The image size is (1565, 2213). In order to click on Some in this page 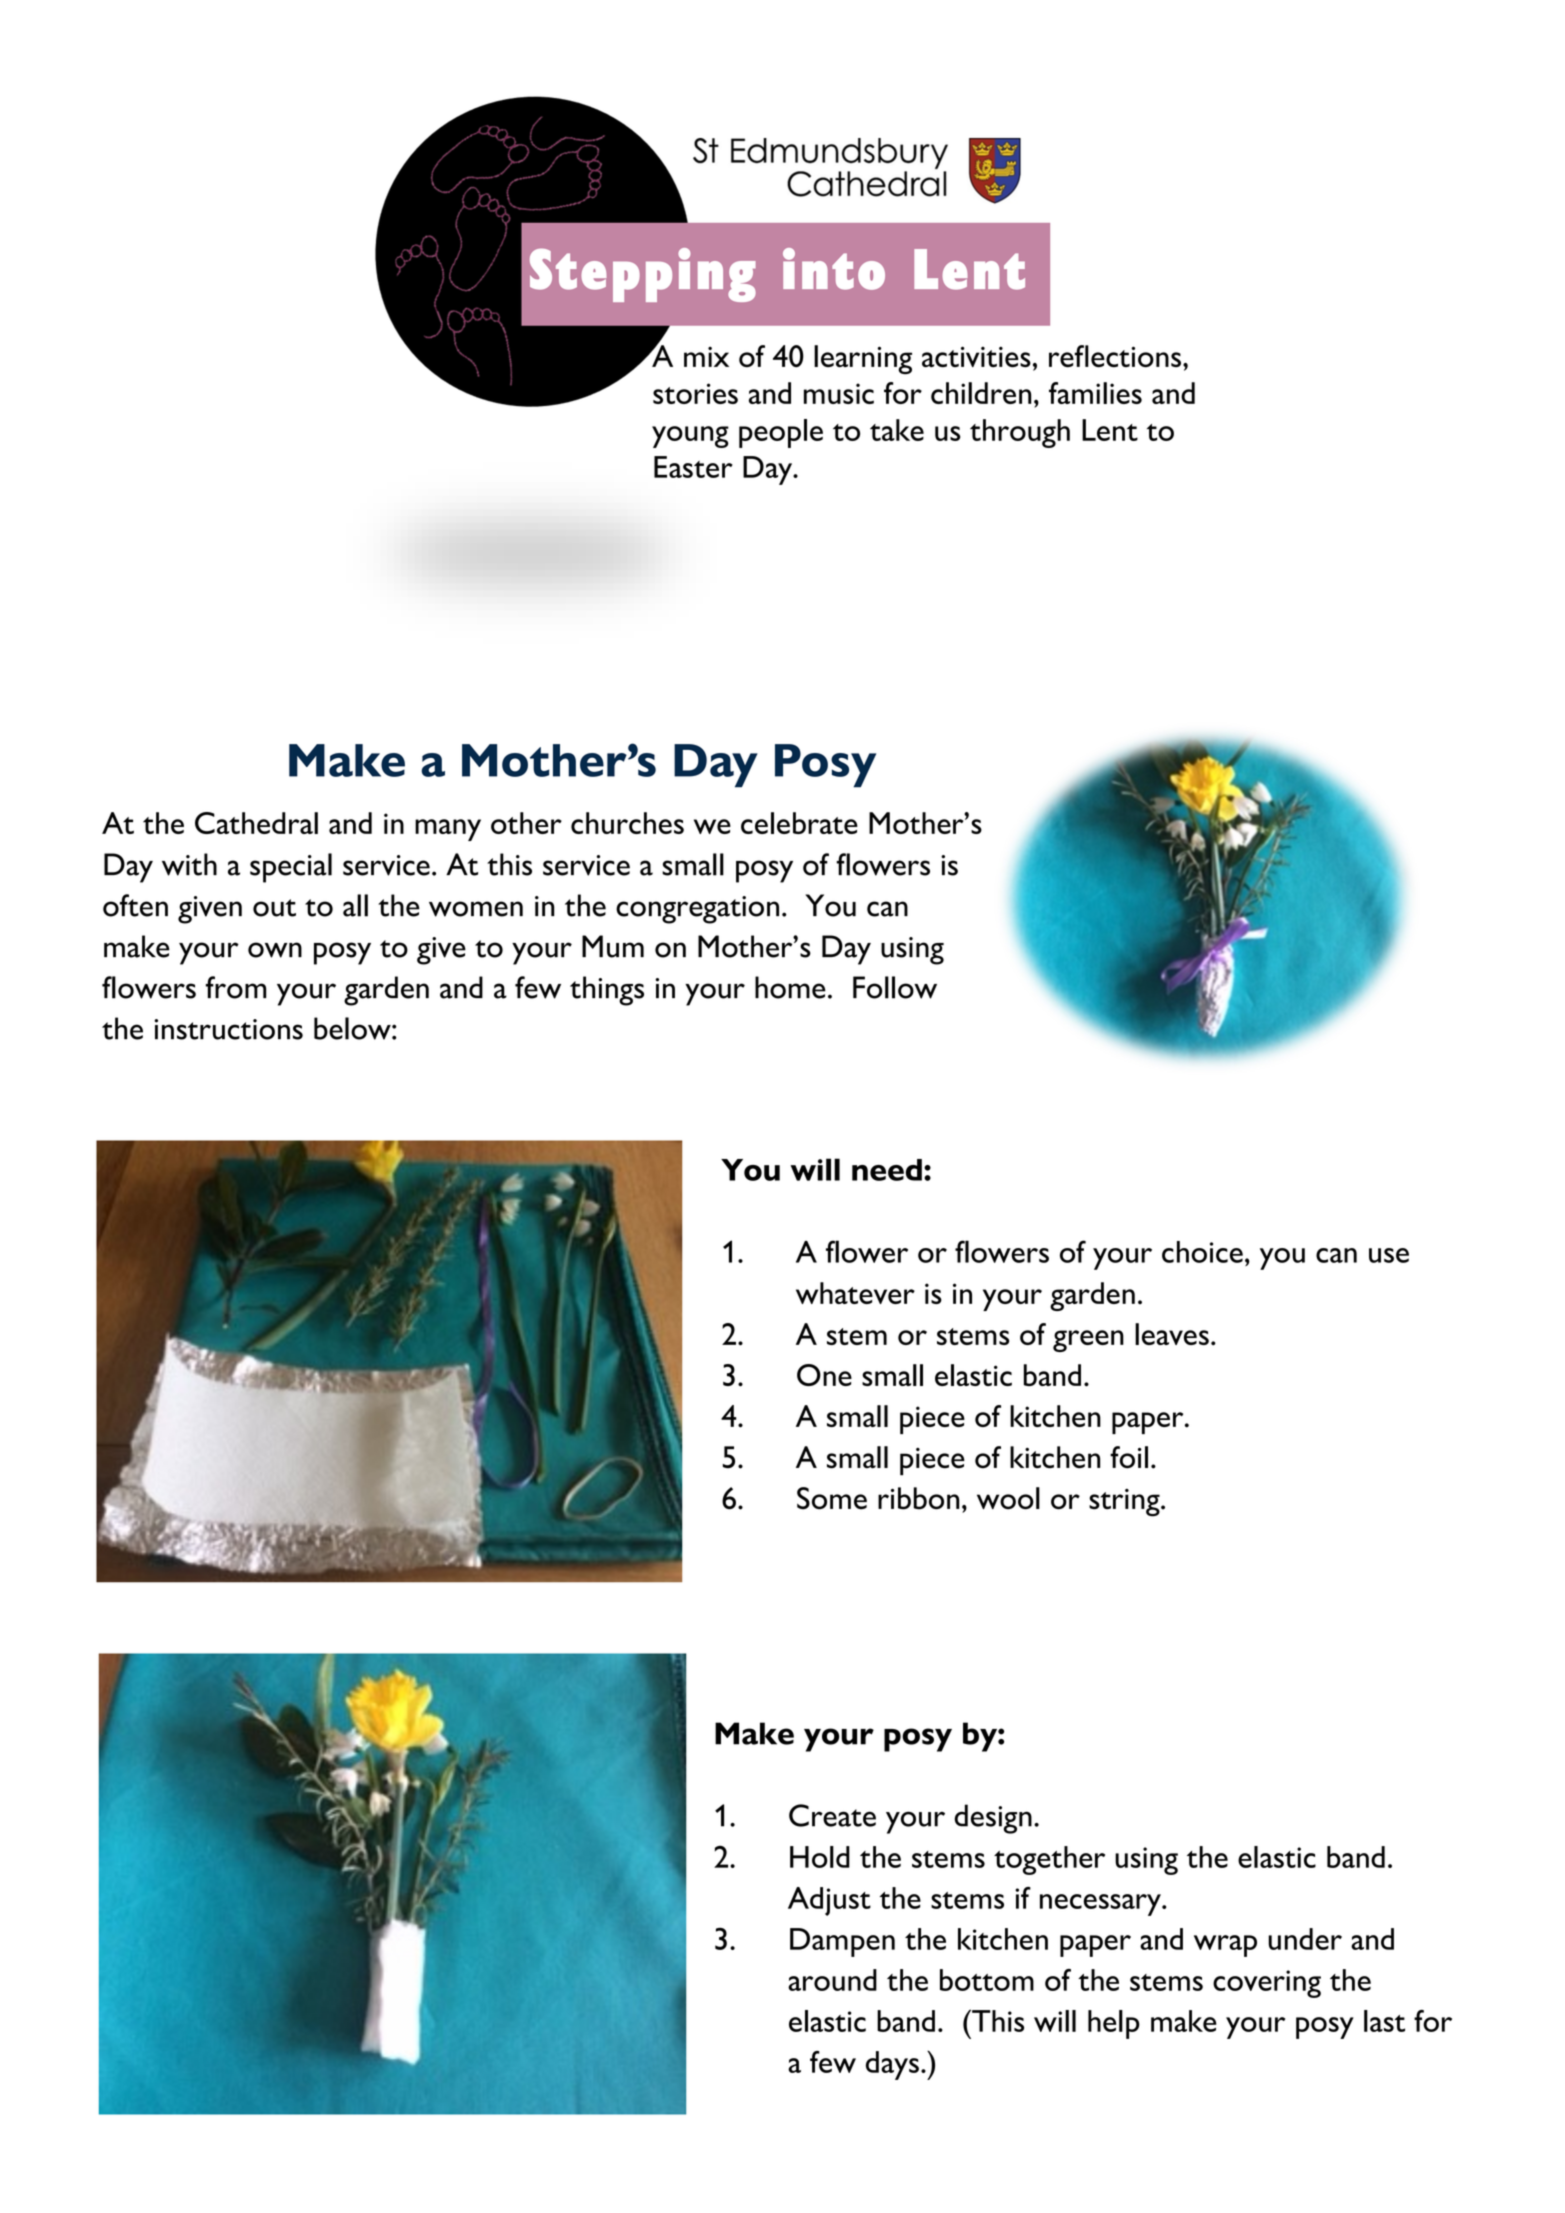, I will do `click(832, 1498)`.
